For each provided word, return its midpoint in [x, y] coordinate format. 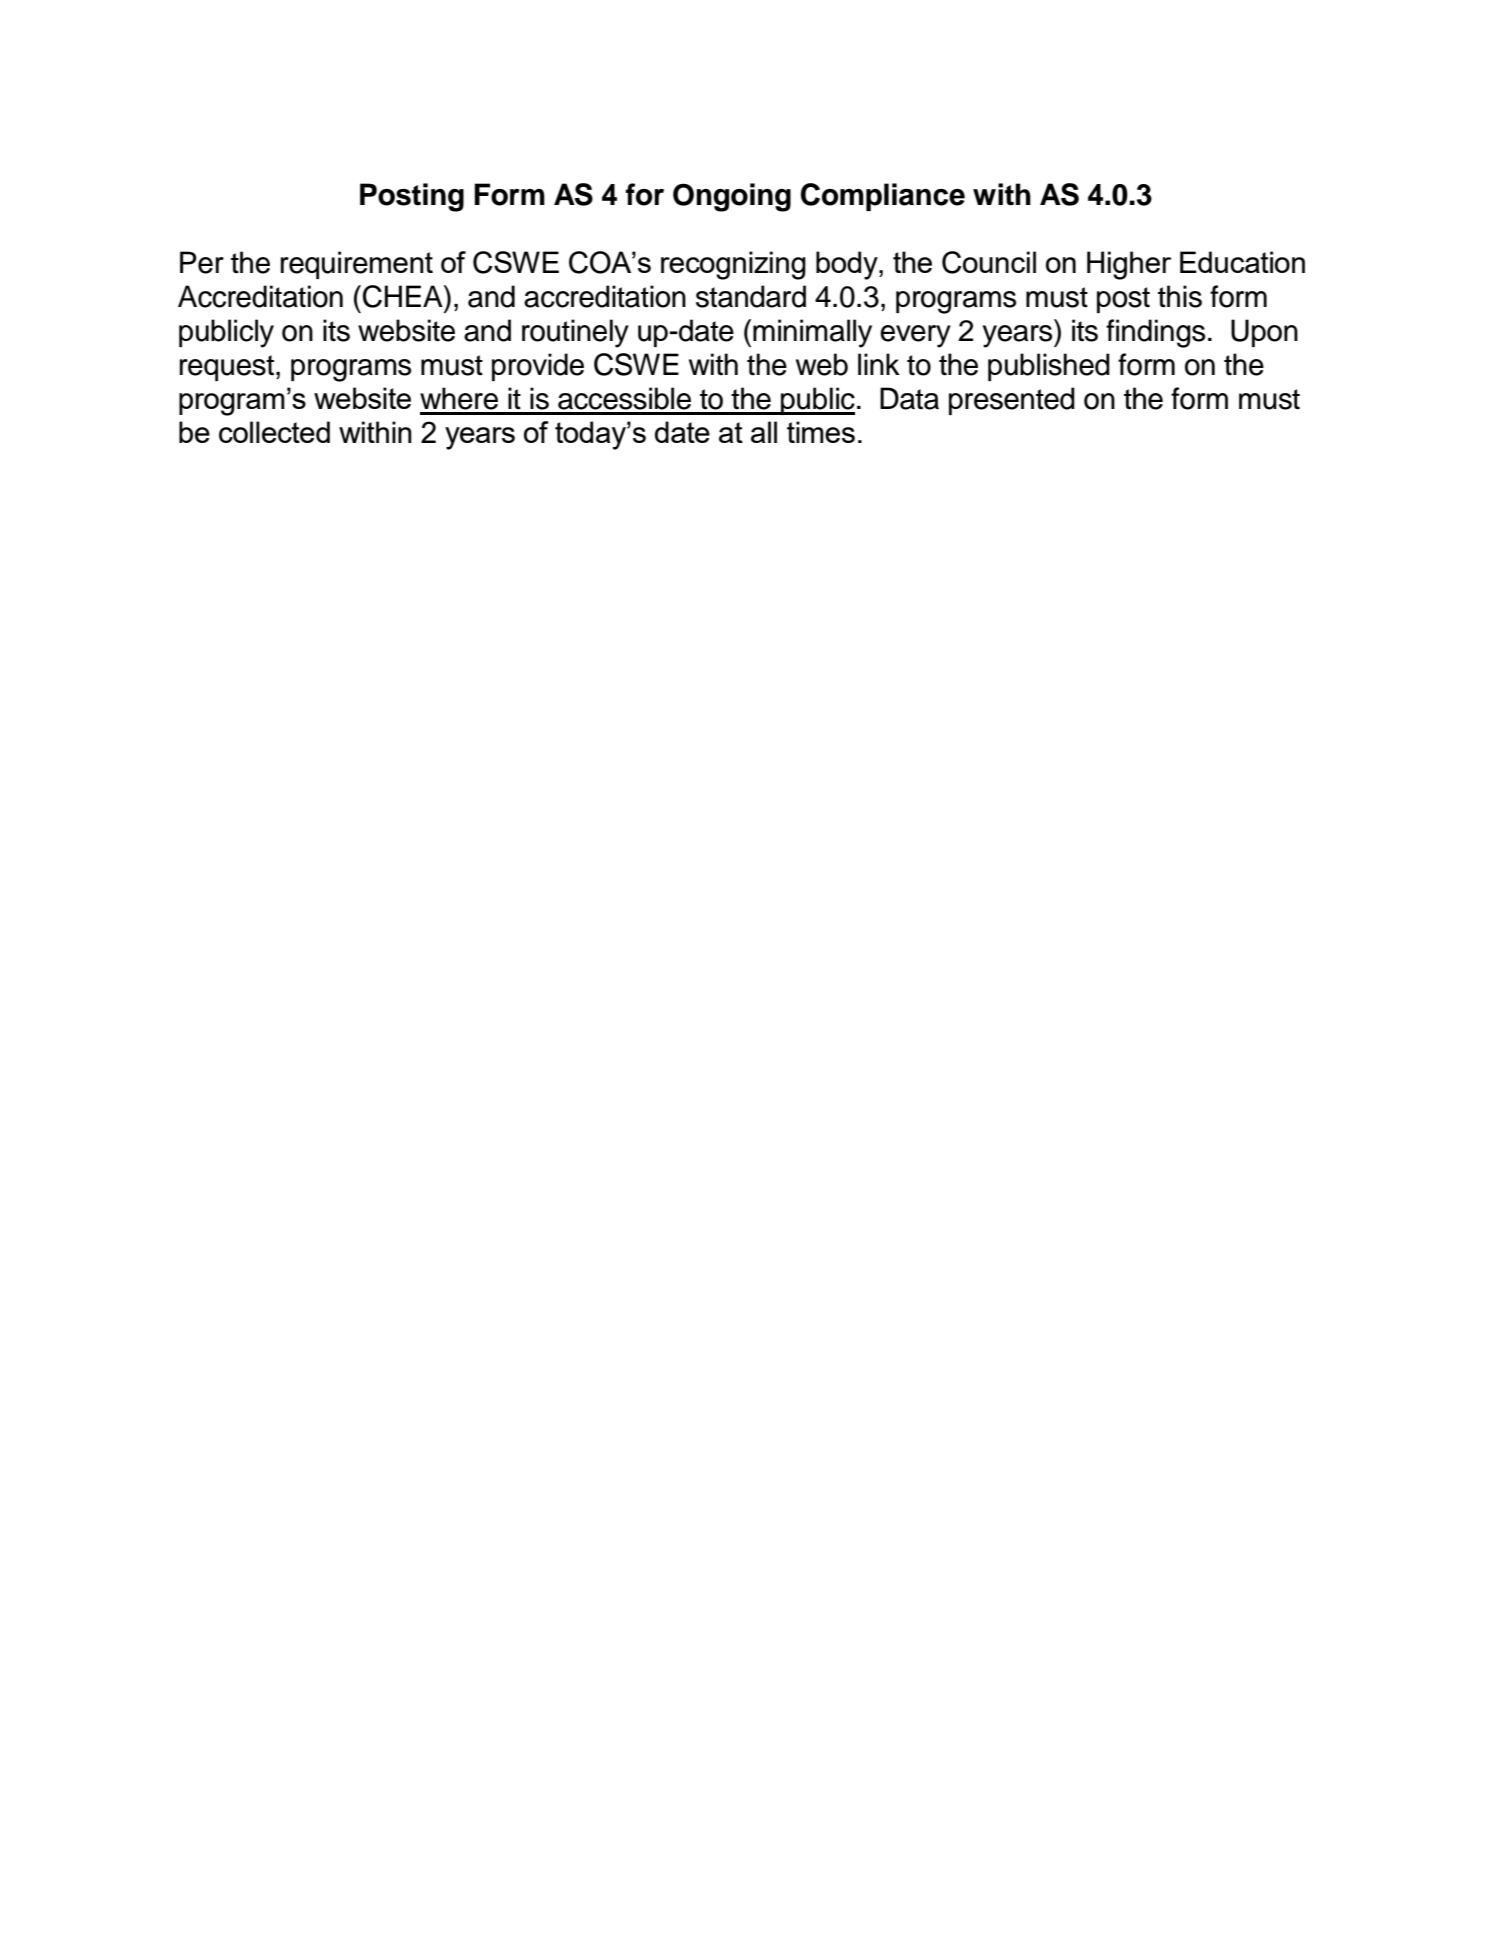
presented [1012, 401]
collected [274, 432]
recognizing [733, 265]
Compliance [883, 197]
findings [1155, 333]
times [821, 432]
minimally [812, 333]
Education [1242, 262]
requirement [357, 265]
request [227, 368]
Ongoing [732, 197]
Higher [1129, 265]
